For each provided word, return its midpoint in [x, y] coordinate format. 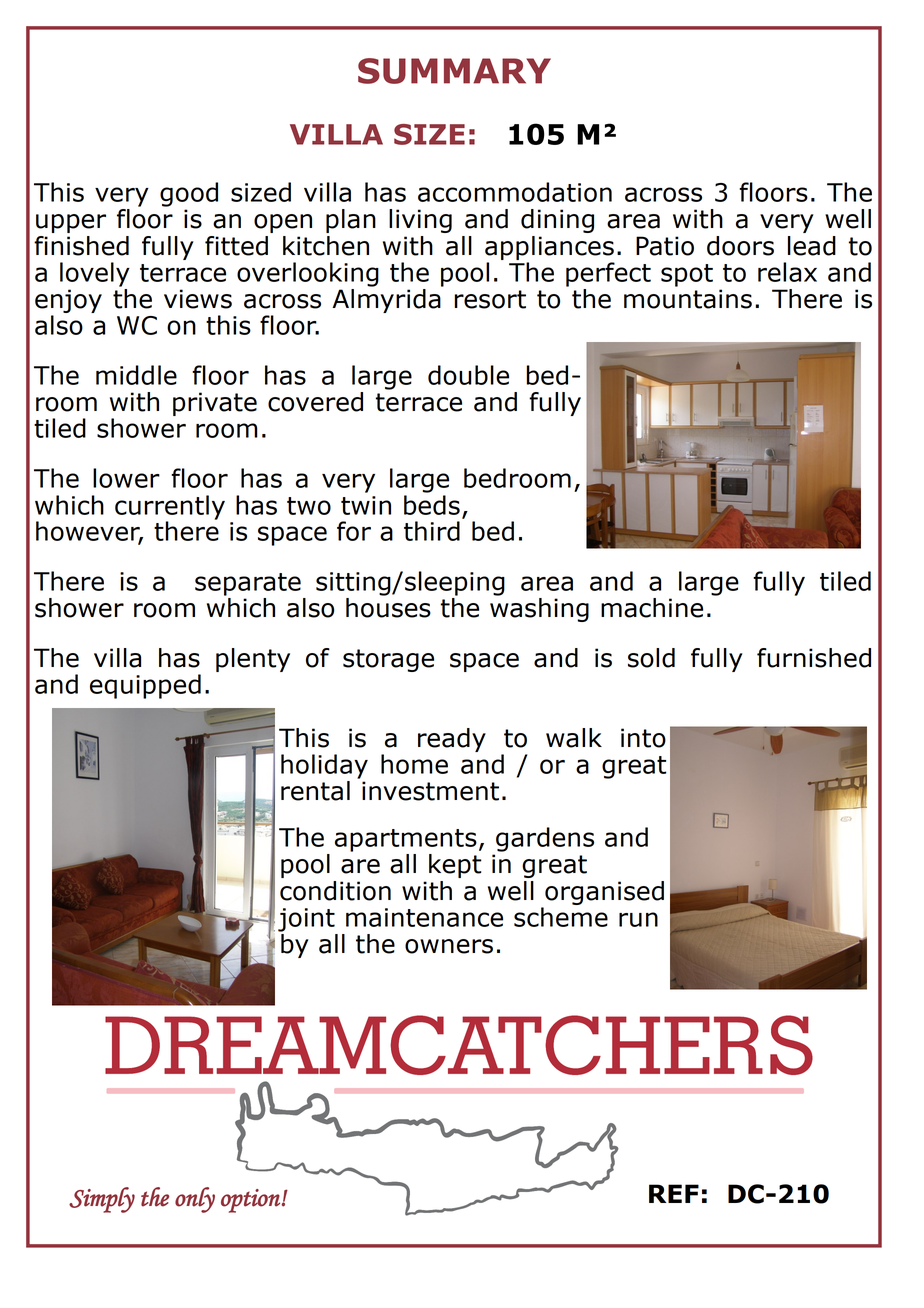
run [638, 919]
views [198, 299]
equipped [145, 686]
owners [449, 946]
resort [490, 299]
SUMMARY [454, 71]
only [195, 1200]
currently [170, 508]
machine [652, 608]
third [432, 531]
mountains [688, 299]
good [189, 194]
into [643, 738]
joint [306, 920]
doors [740, 246]
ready [452, 740]
